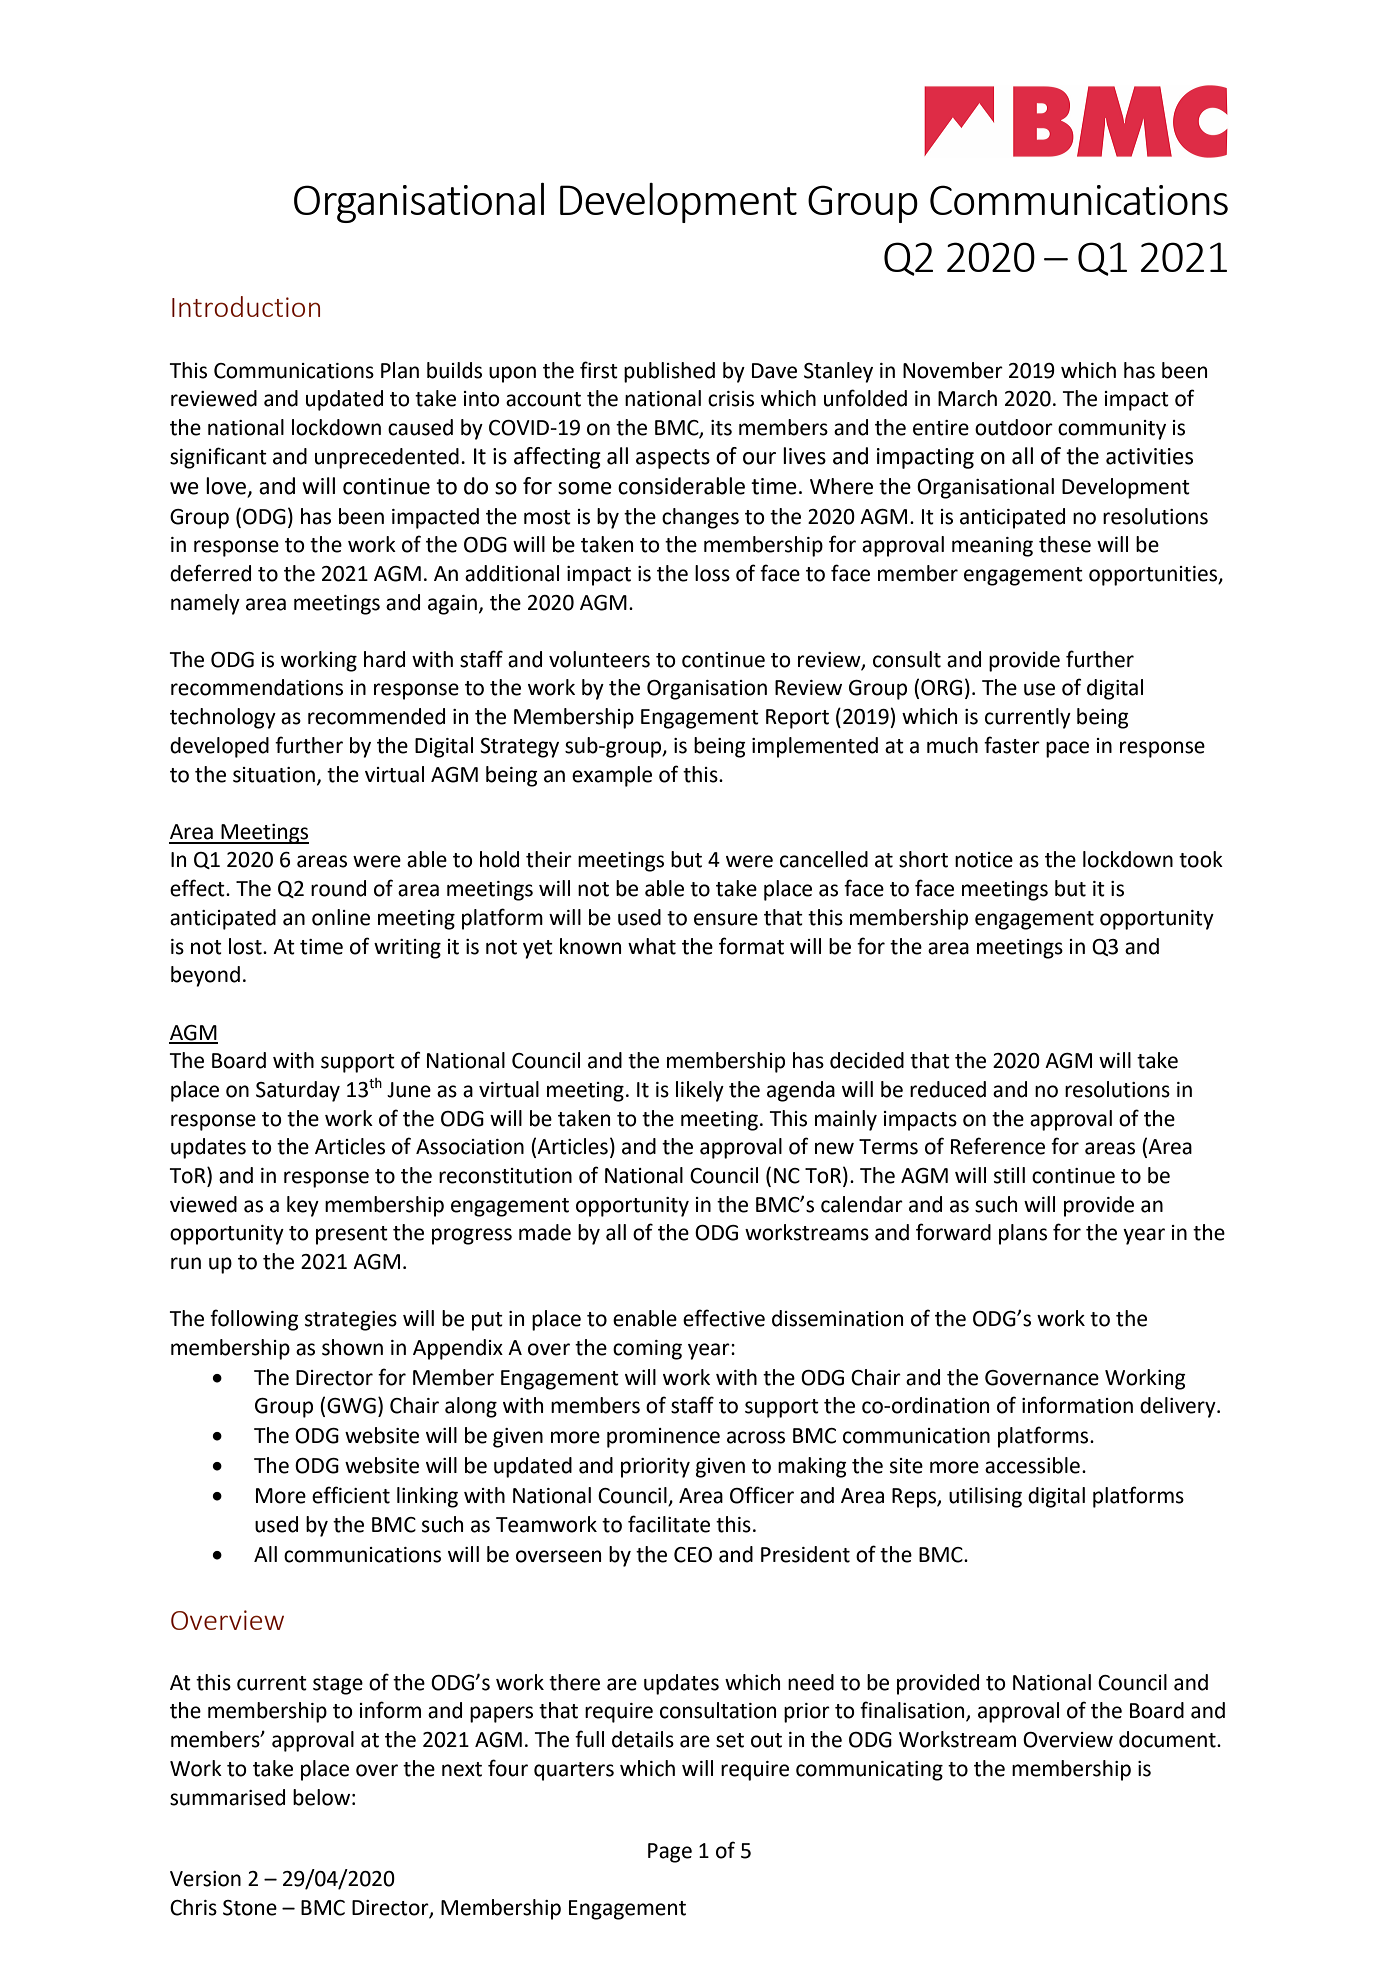  What do you see at coordinates (984, 860) in the screenshot?
I see `notice` at bounding box center [984, 860].
